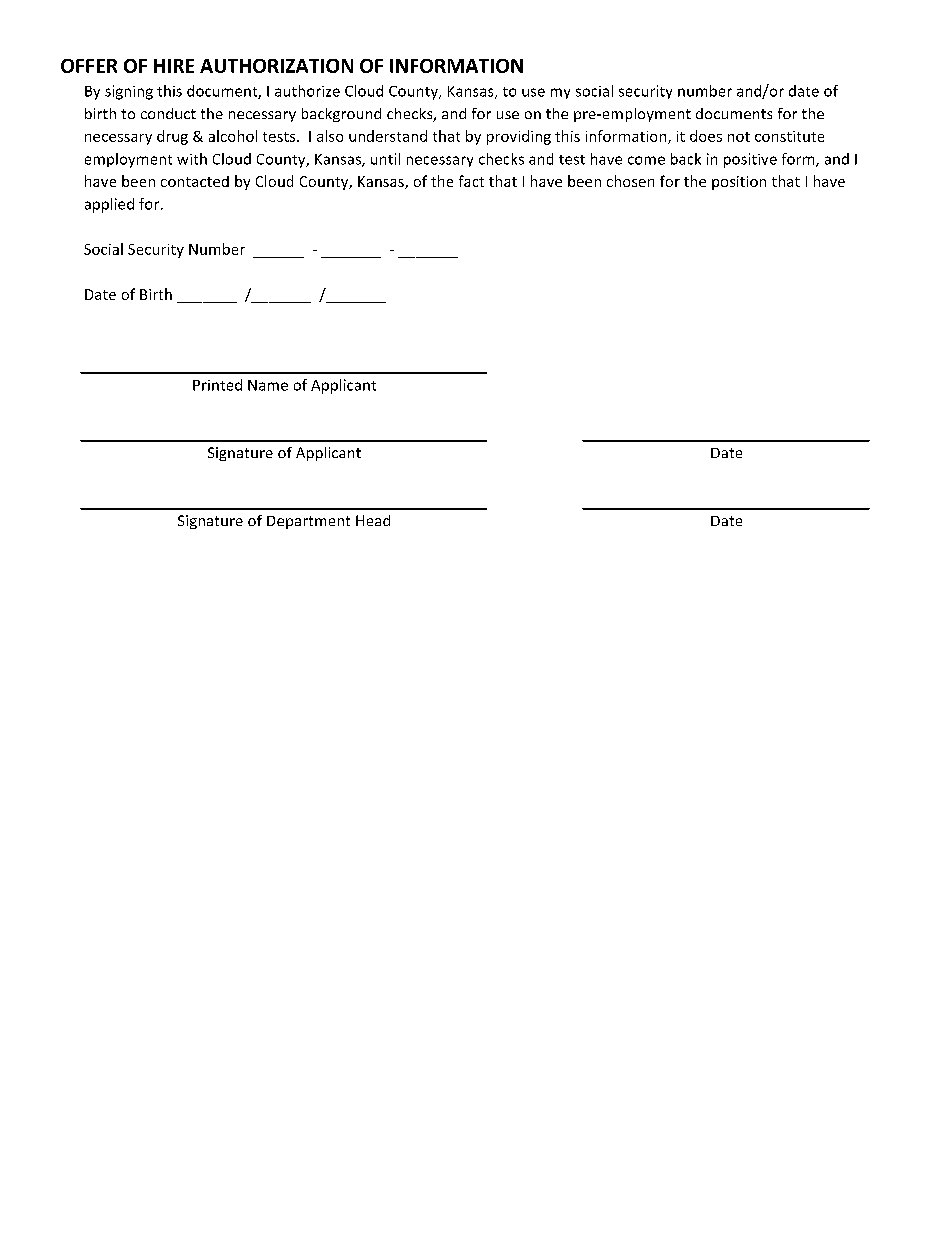 The image size is (952, 1233). What do you see at coordinates (174, 66) in the screenshot?
I see `HIRE` at bounding box center [174, 66].
